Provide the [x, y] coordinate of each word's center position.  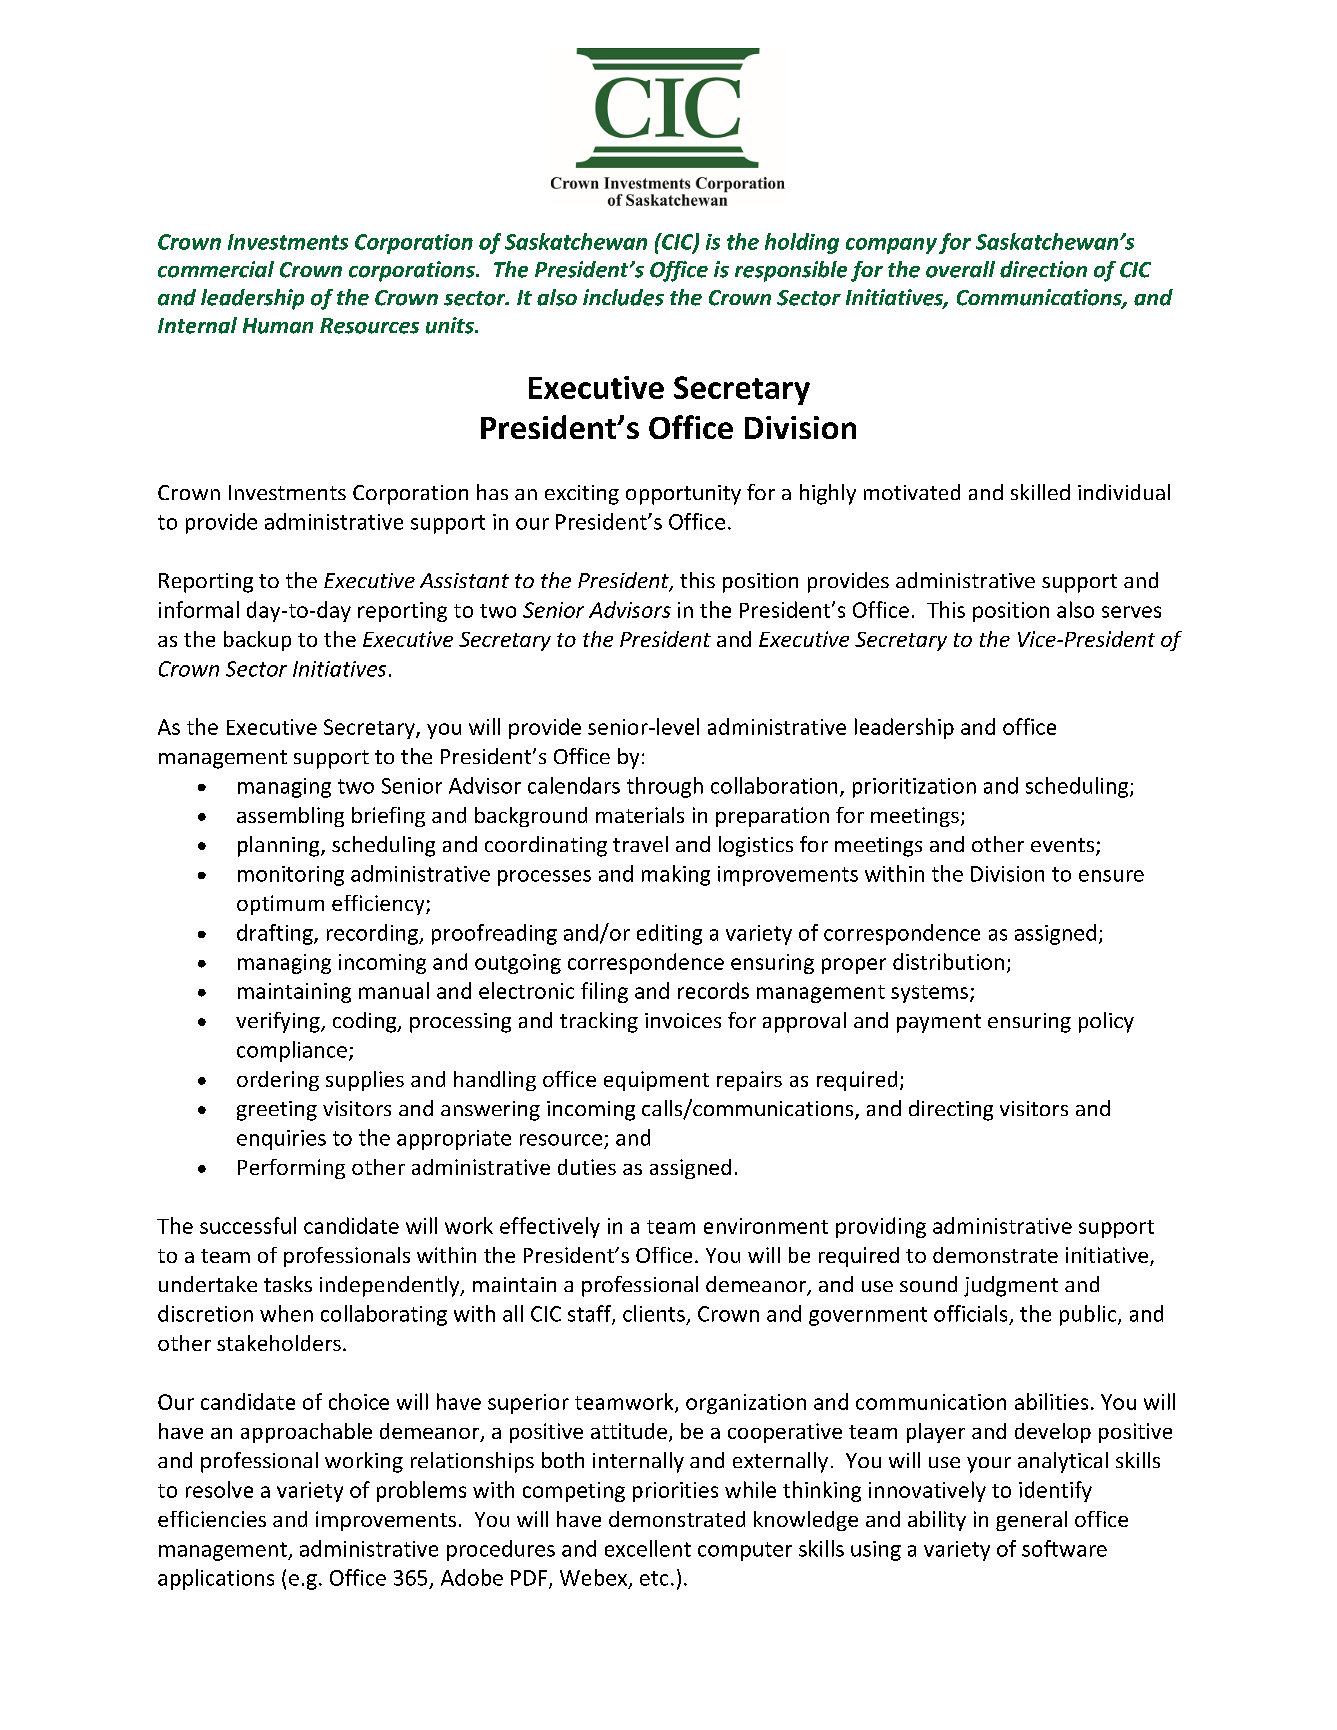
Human [278, 326]
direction [1043, 269]
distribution [948, 961]
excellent [648, 1548]
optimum [280, 905]
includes [623, 297]
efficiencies [212, 1519]
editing [669, 934]
